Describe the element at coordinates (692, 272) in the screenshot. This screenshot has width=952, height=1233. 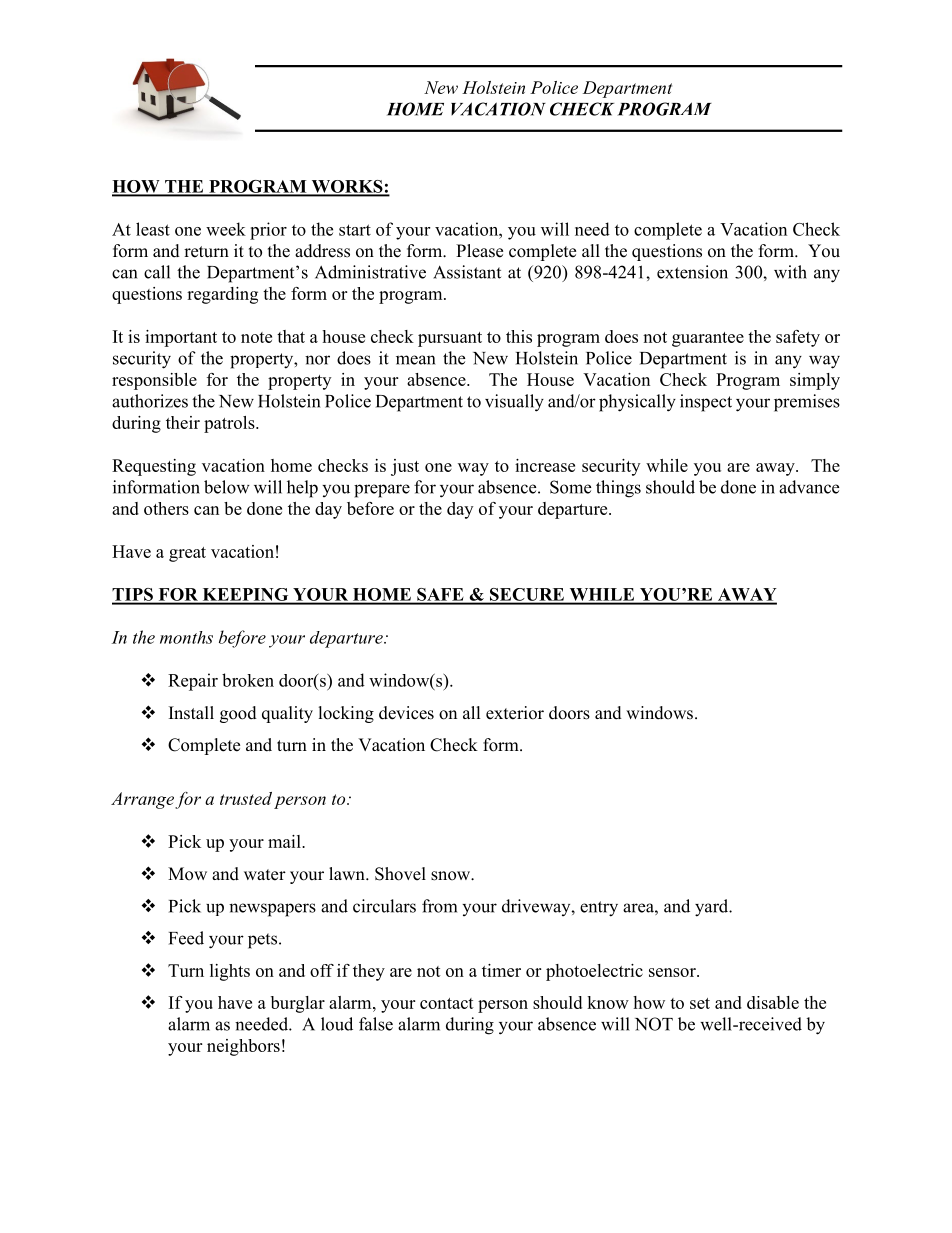
I see `extension` at that location.
